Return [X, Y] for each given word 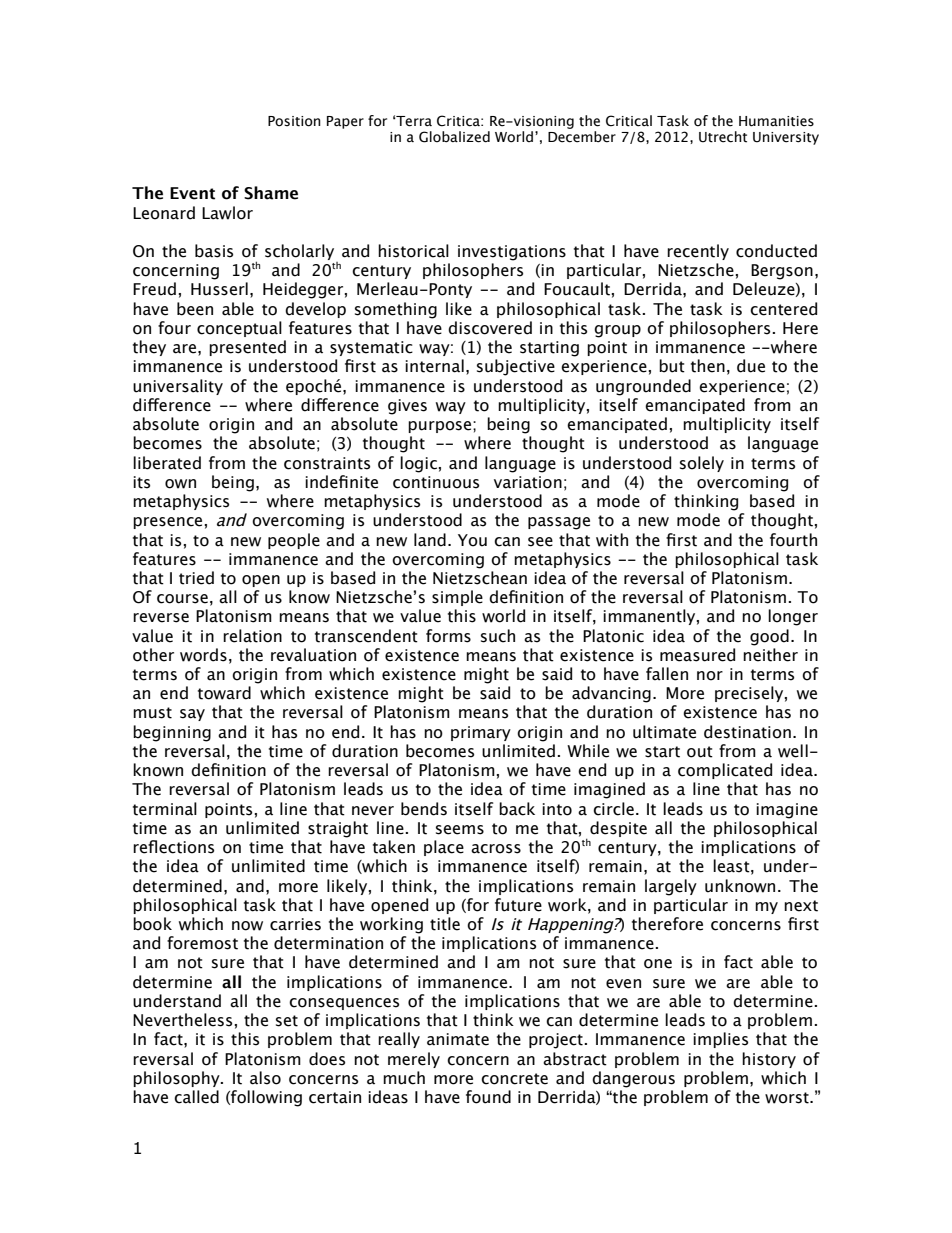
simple [457, 598]
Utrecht [723, 137]
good [769, 637]
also [265, 1078]
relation [252, 636]
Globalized [454, 137]
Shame [271, 193]
